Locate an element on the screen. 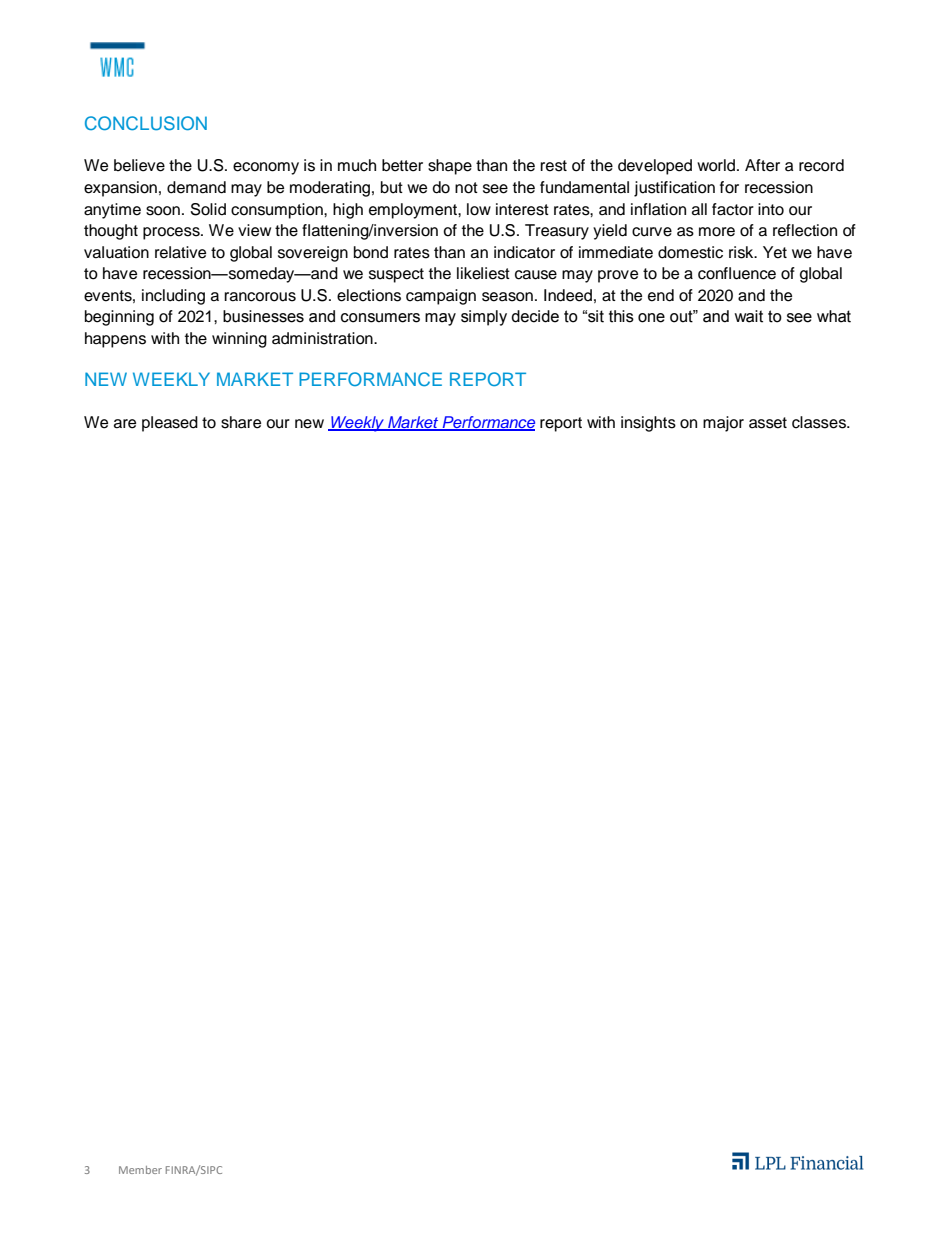 This screenshot has width=952, height=1233. winning is located at coordinates (239, 340).
